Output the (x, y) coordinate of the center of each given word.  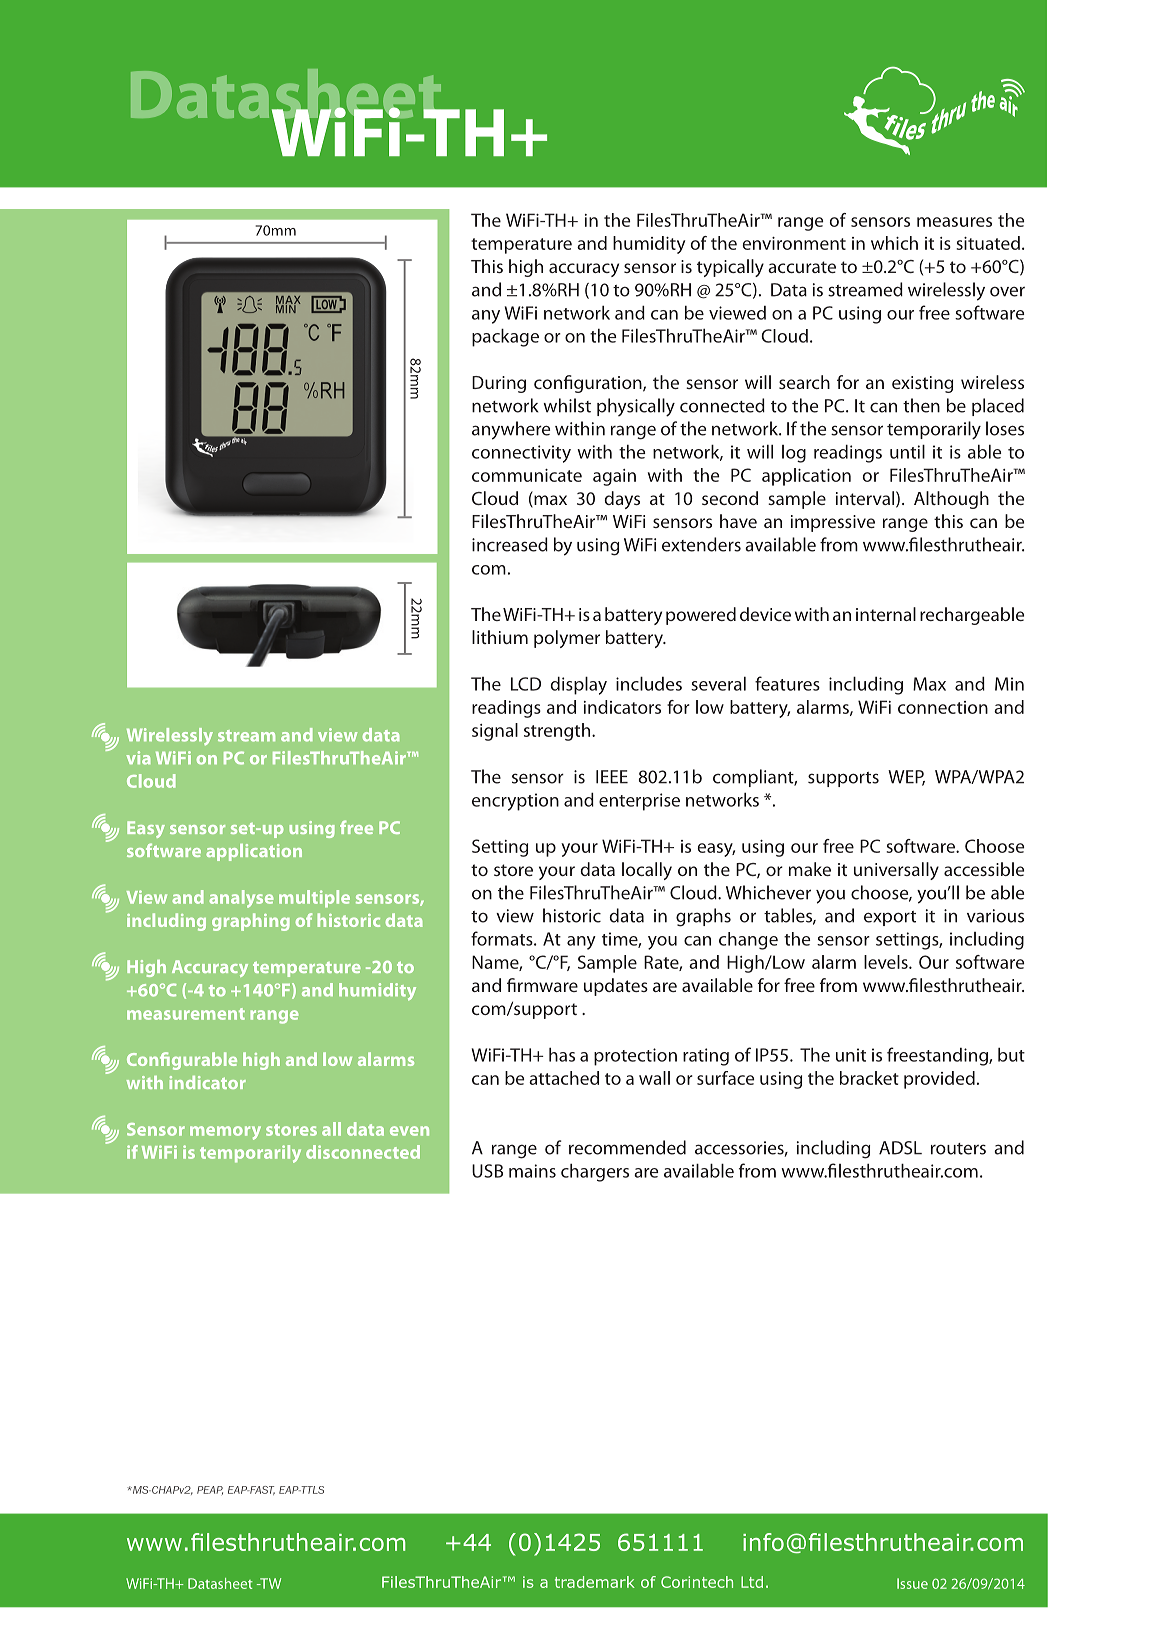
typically (730, 268)
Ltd (752, 1582)
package (505, 338)
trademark (595, 1582)
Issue (912, 1583)
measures (954, 222)
